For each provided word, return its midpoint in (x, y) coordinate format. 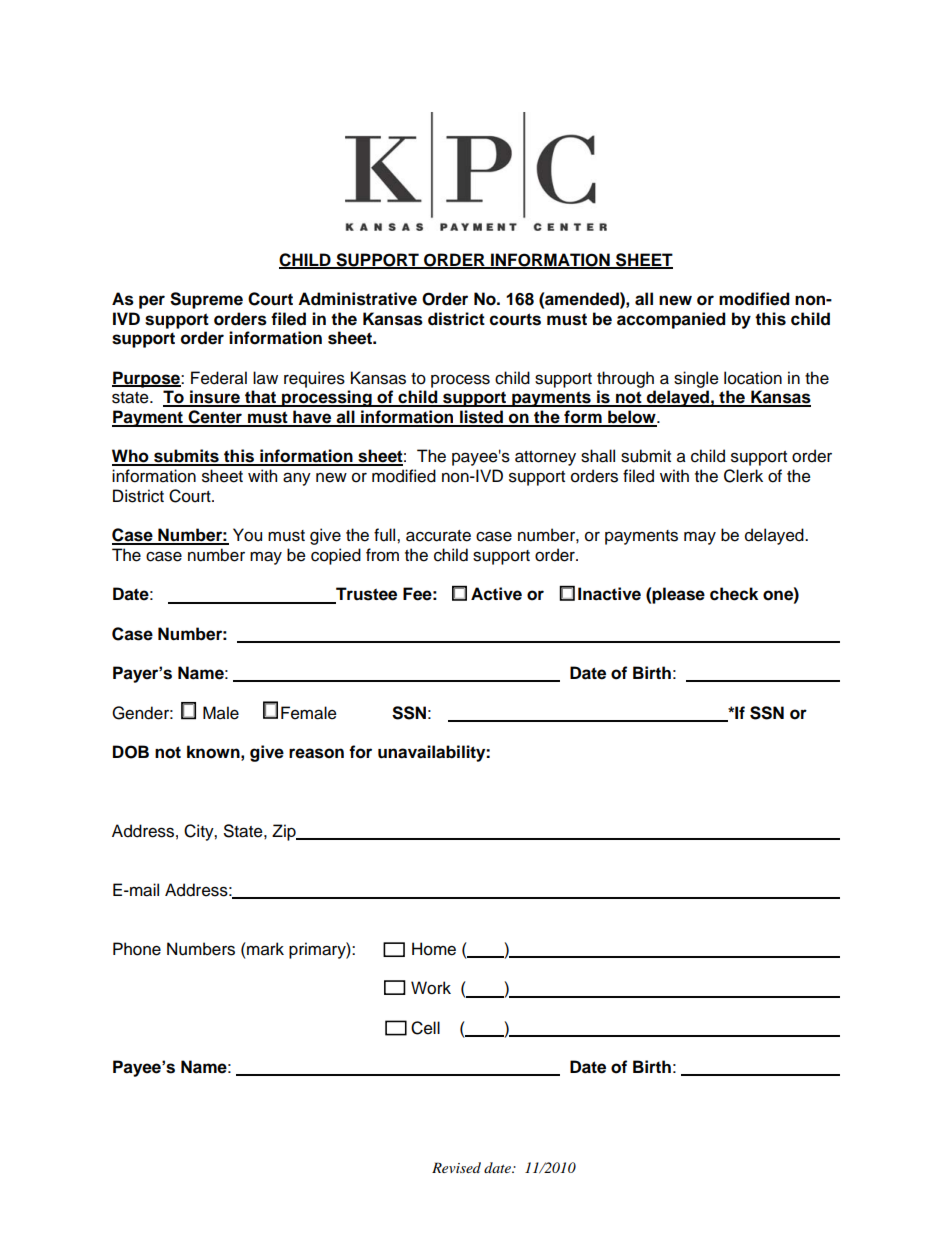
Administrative (357, 299)
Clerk (743, 476)
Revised (456, 1167)
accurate (438, 536)
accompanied (671, 320)
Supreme (206, 300)
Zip (285, 832)
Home (434, 949)
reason (316, 753)
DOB (131, 752)
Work (431, 988)
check (734, 594)
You (247, 535)
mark (264, 949)
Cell (425, 1028)
